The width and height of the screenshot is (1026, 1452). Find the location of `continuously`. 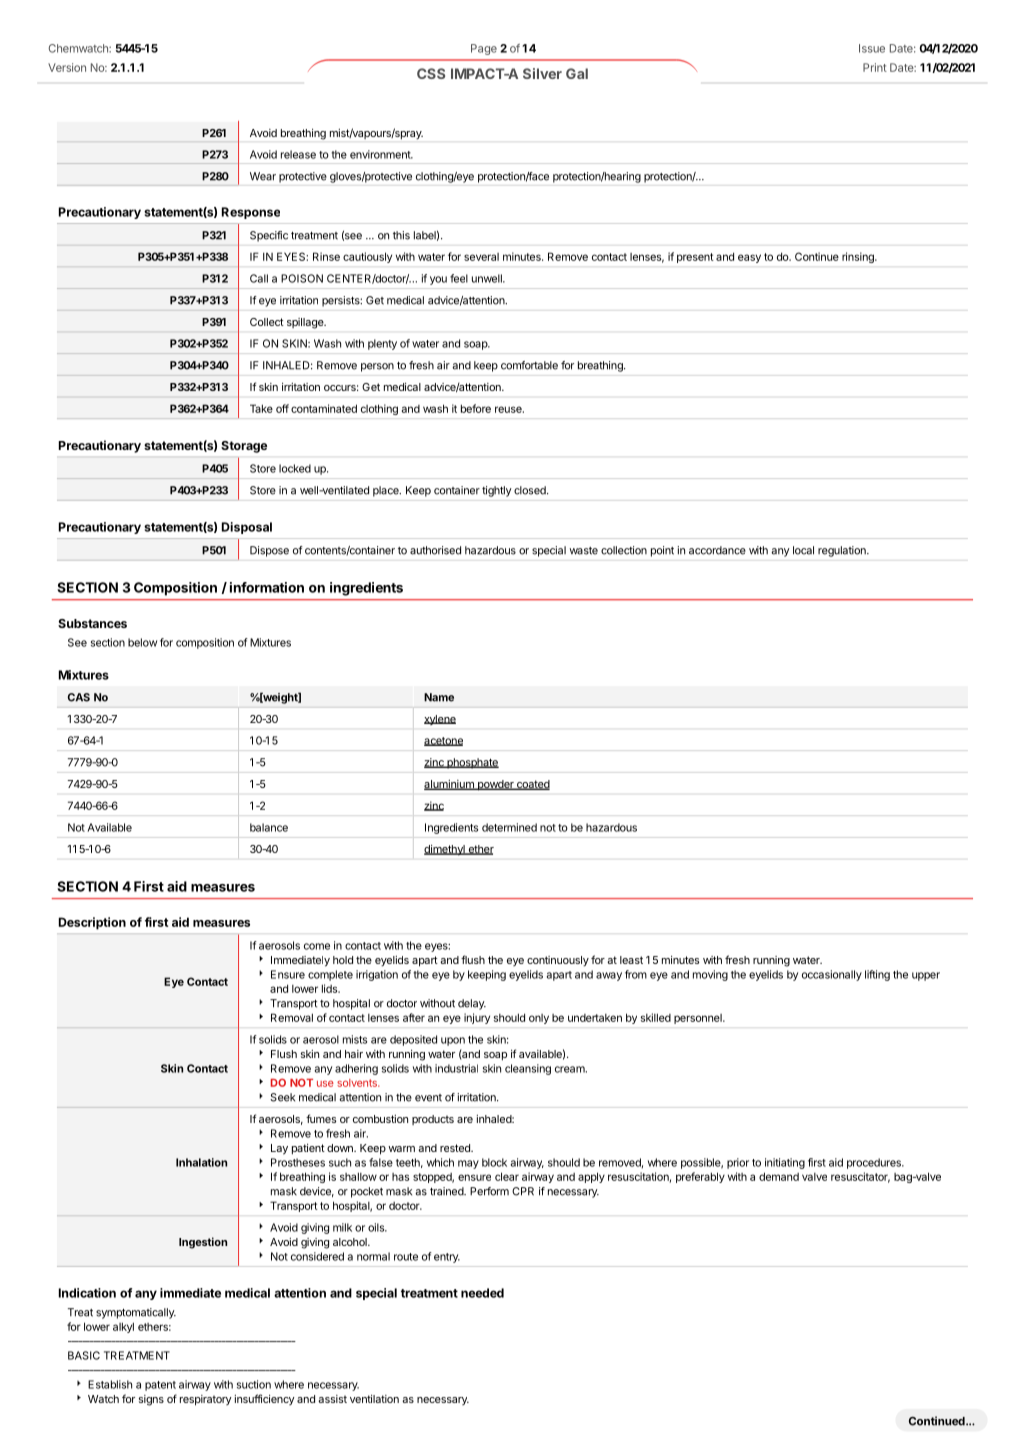

continuously is located at coordinates (558, 961).
